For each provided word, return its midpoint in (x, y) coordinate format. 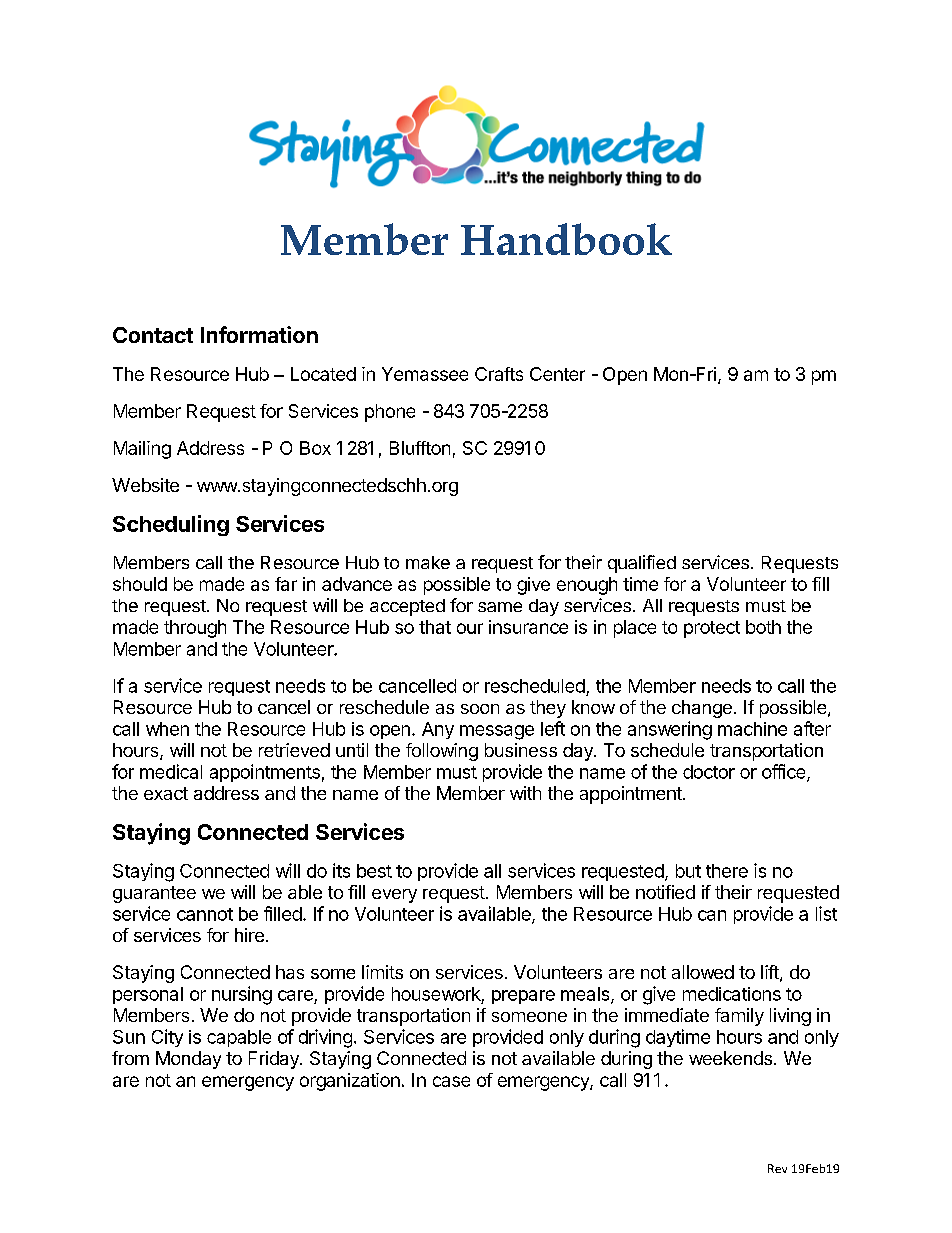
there (727, 871)
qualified (642, 564)
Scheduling (171, 525)
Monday (188, 1060)
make (428, 562)
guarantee (154, 894)
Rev (777, 1168)
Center (557, 374)
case (451, 1081)
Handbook (566, 239)
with (525, 793)
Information (259, 334)
